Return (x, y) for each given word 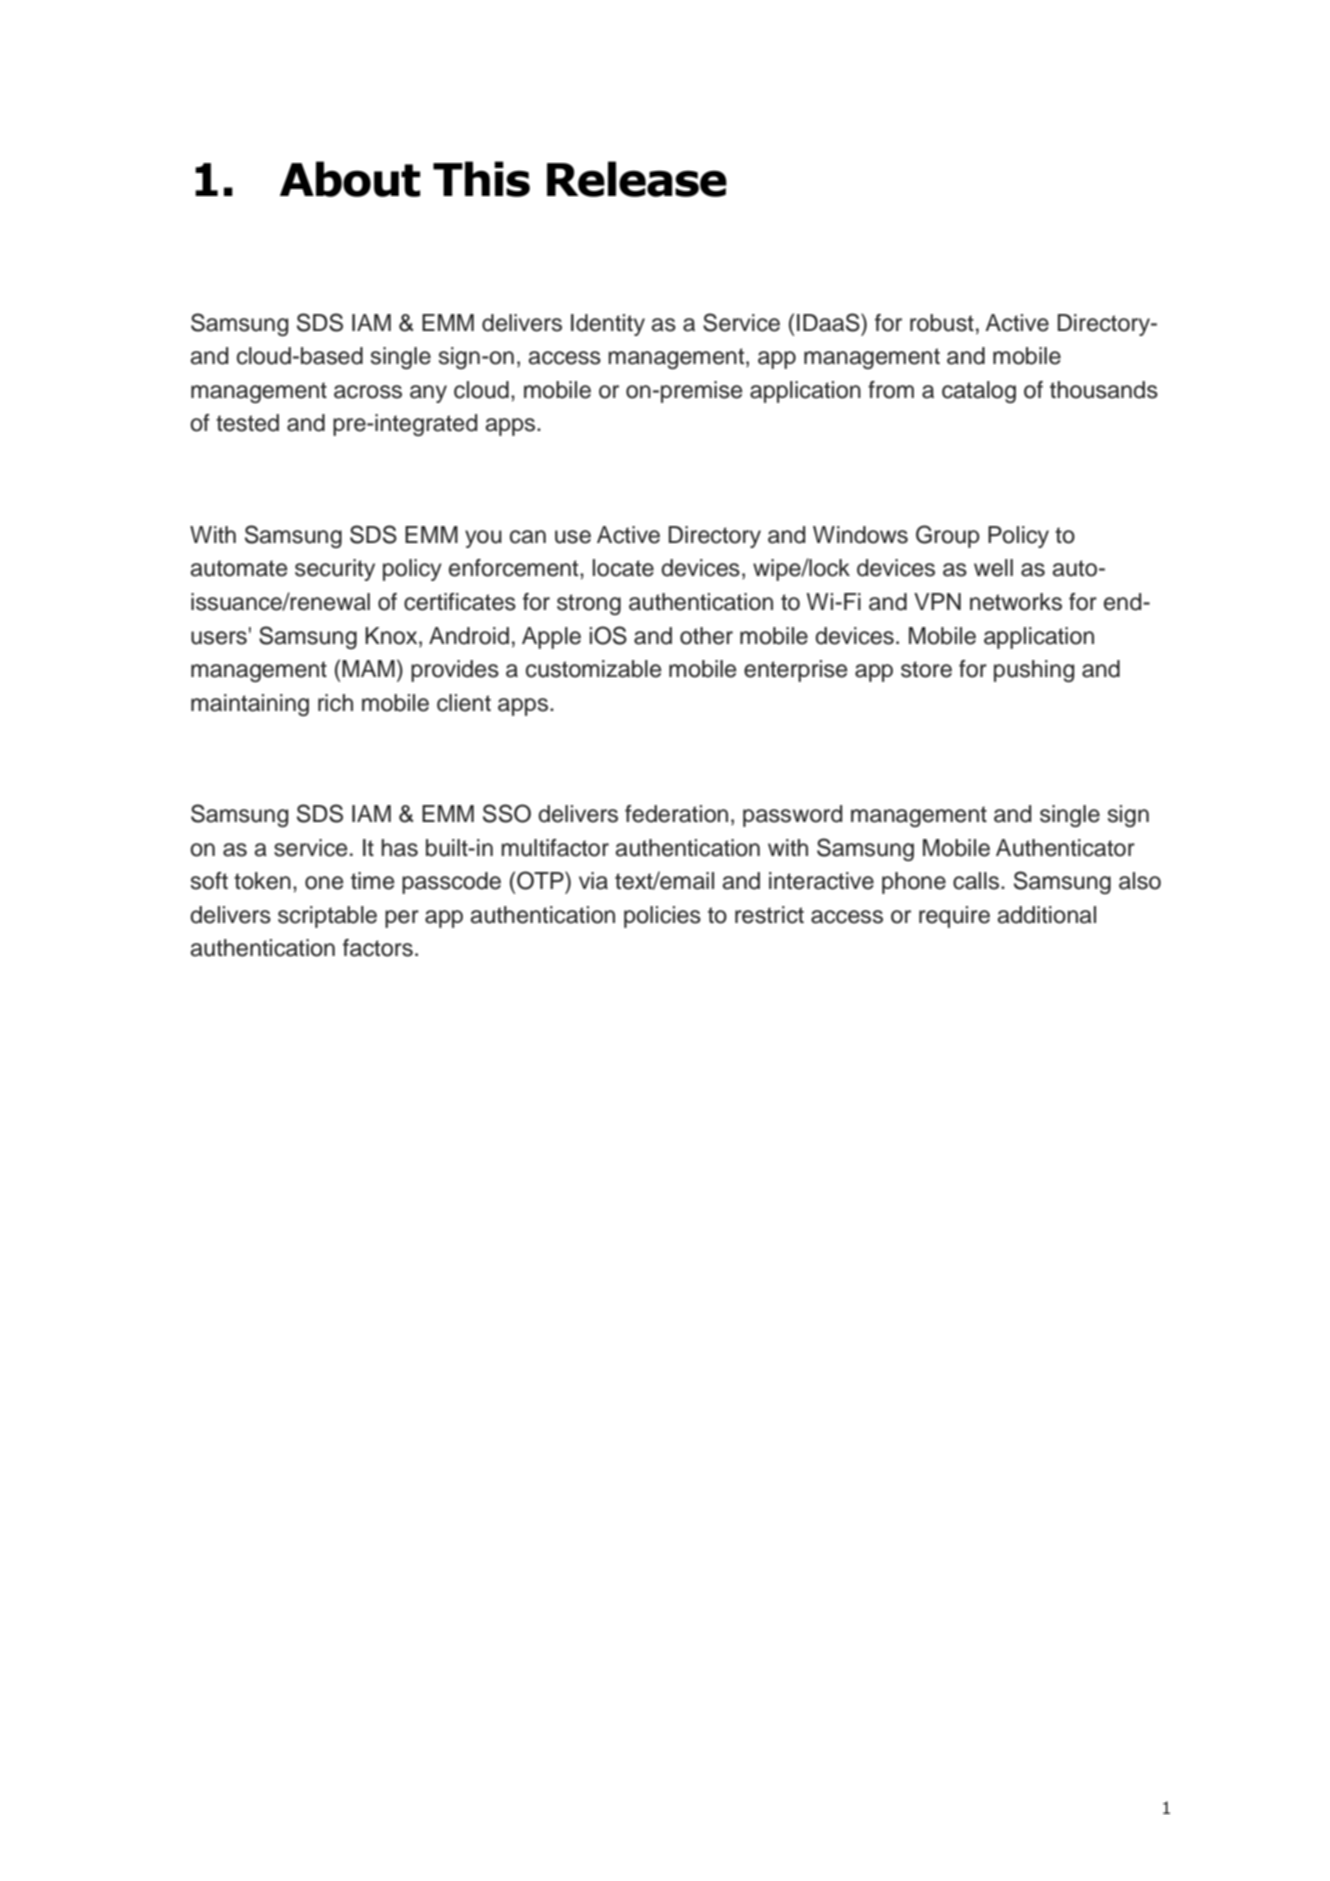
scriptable (327, 917)
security (335, 570)
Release (637, 179)
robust (942, 323)
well (993, 568)
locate (623, 568)
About (350, 179)
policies (662, 917)
